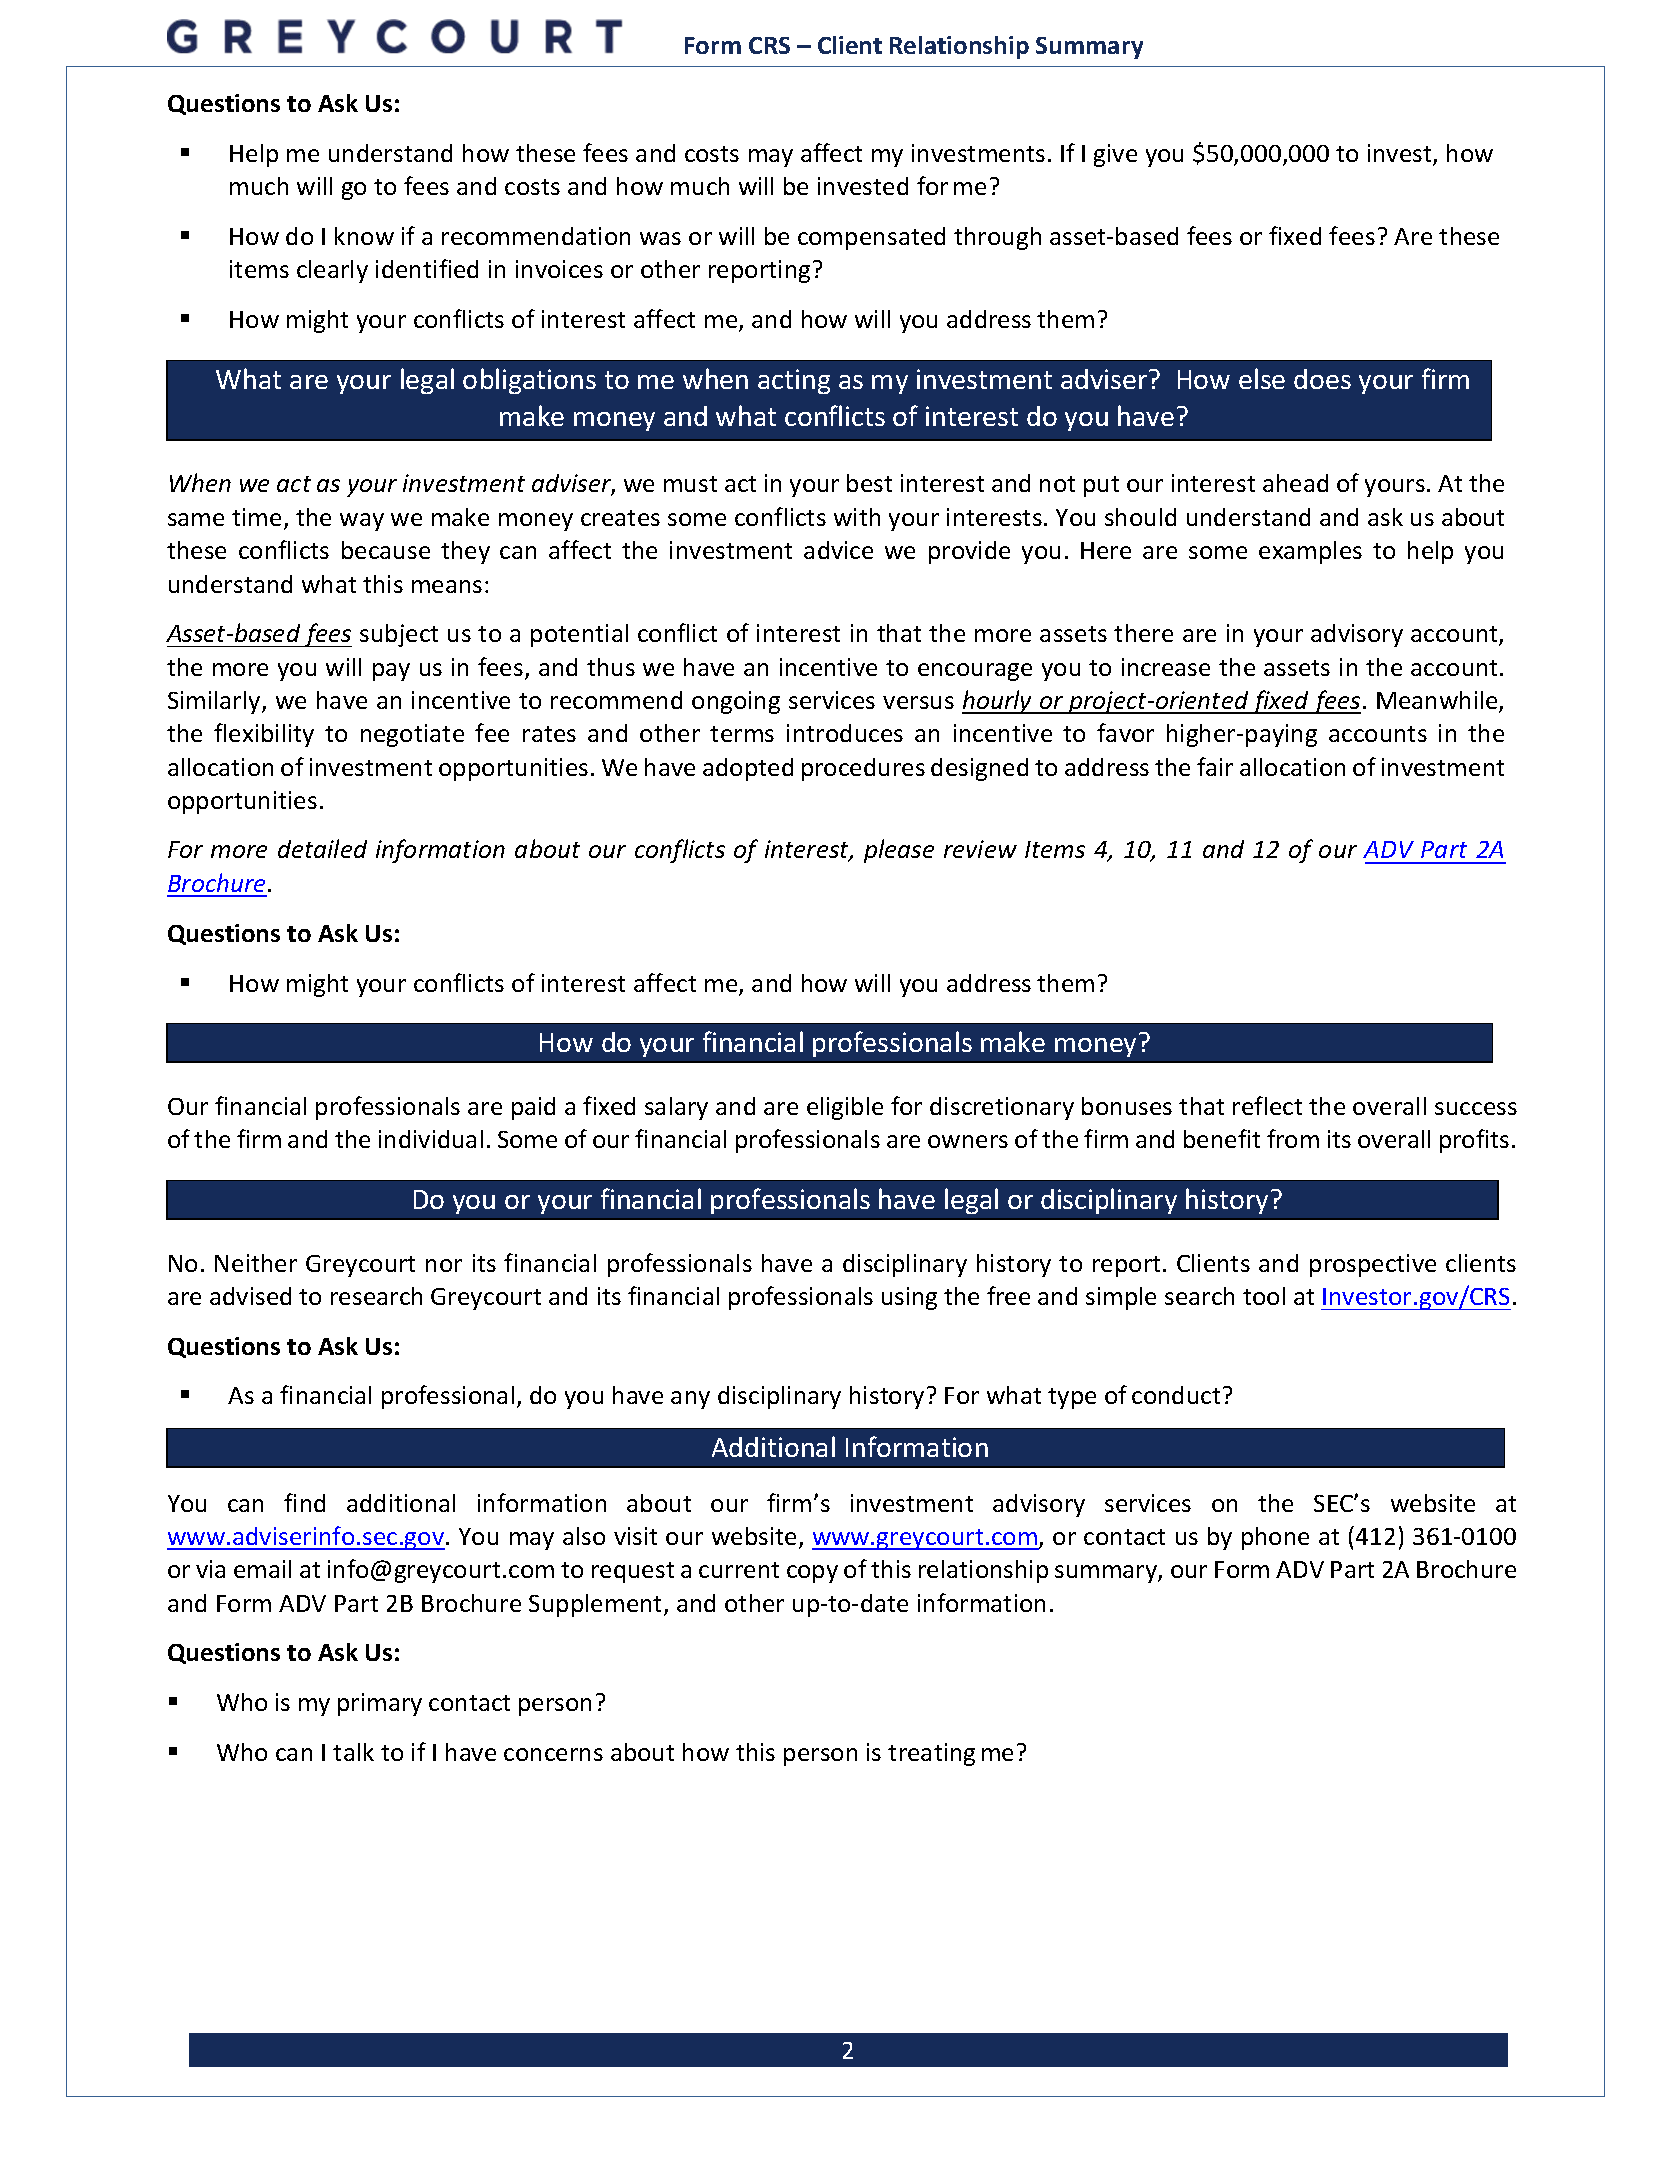 This page has height=2163, width=1671. Describe the element at coordinates (838, 550) in the page. I see `advice` at that location.
